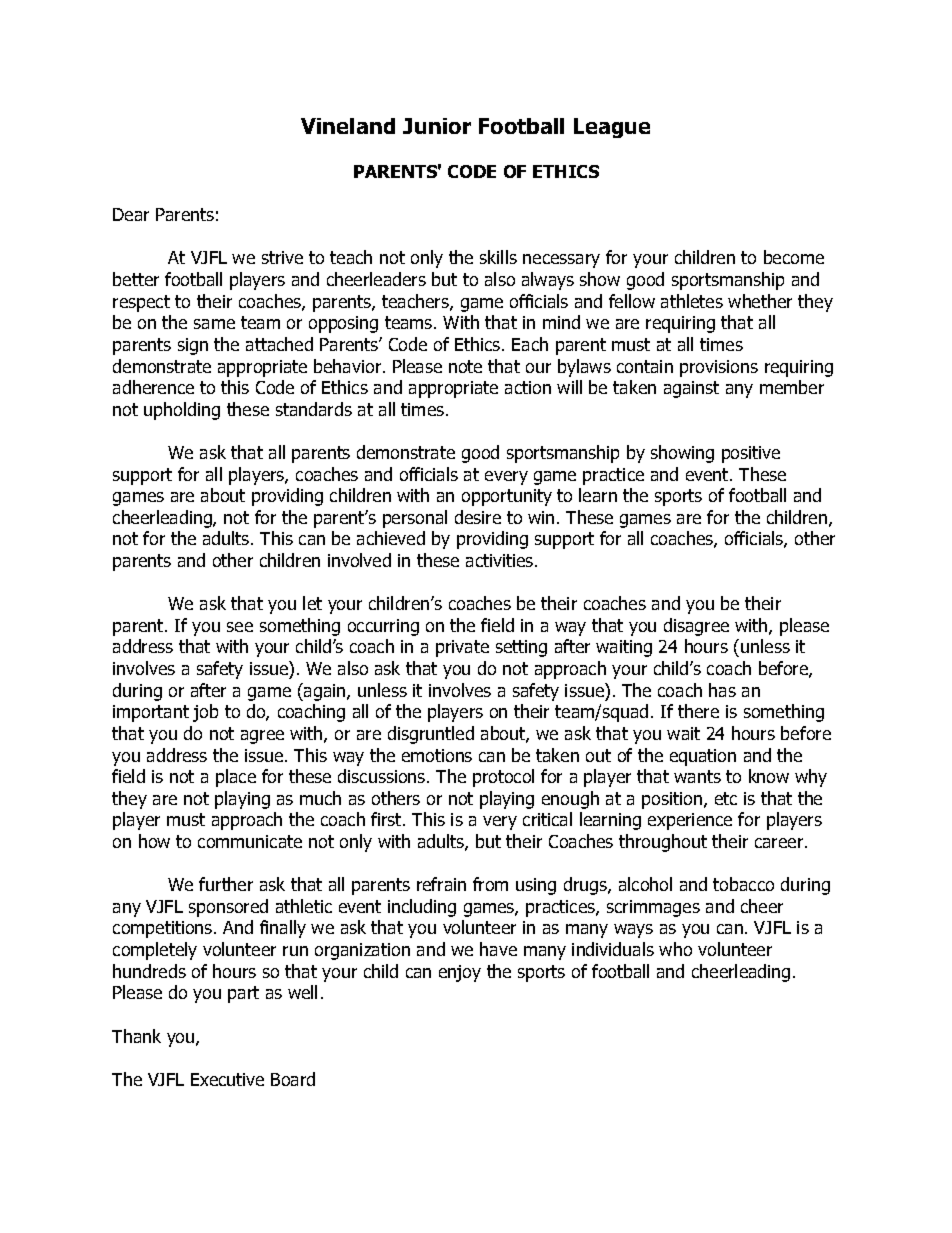 The height and width of the screenshot is (1233, 952). I want to click on job, so click(205, 713).
